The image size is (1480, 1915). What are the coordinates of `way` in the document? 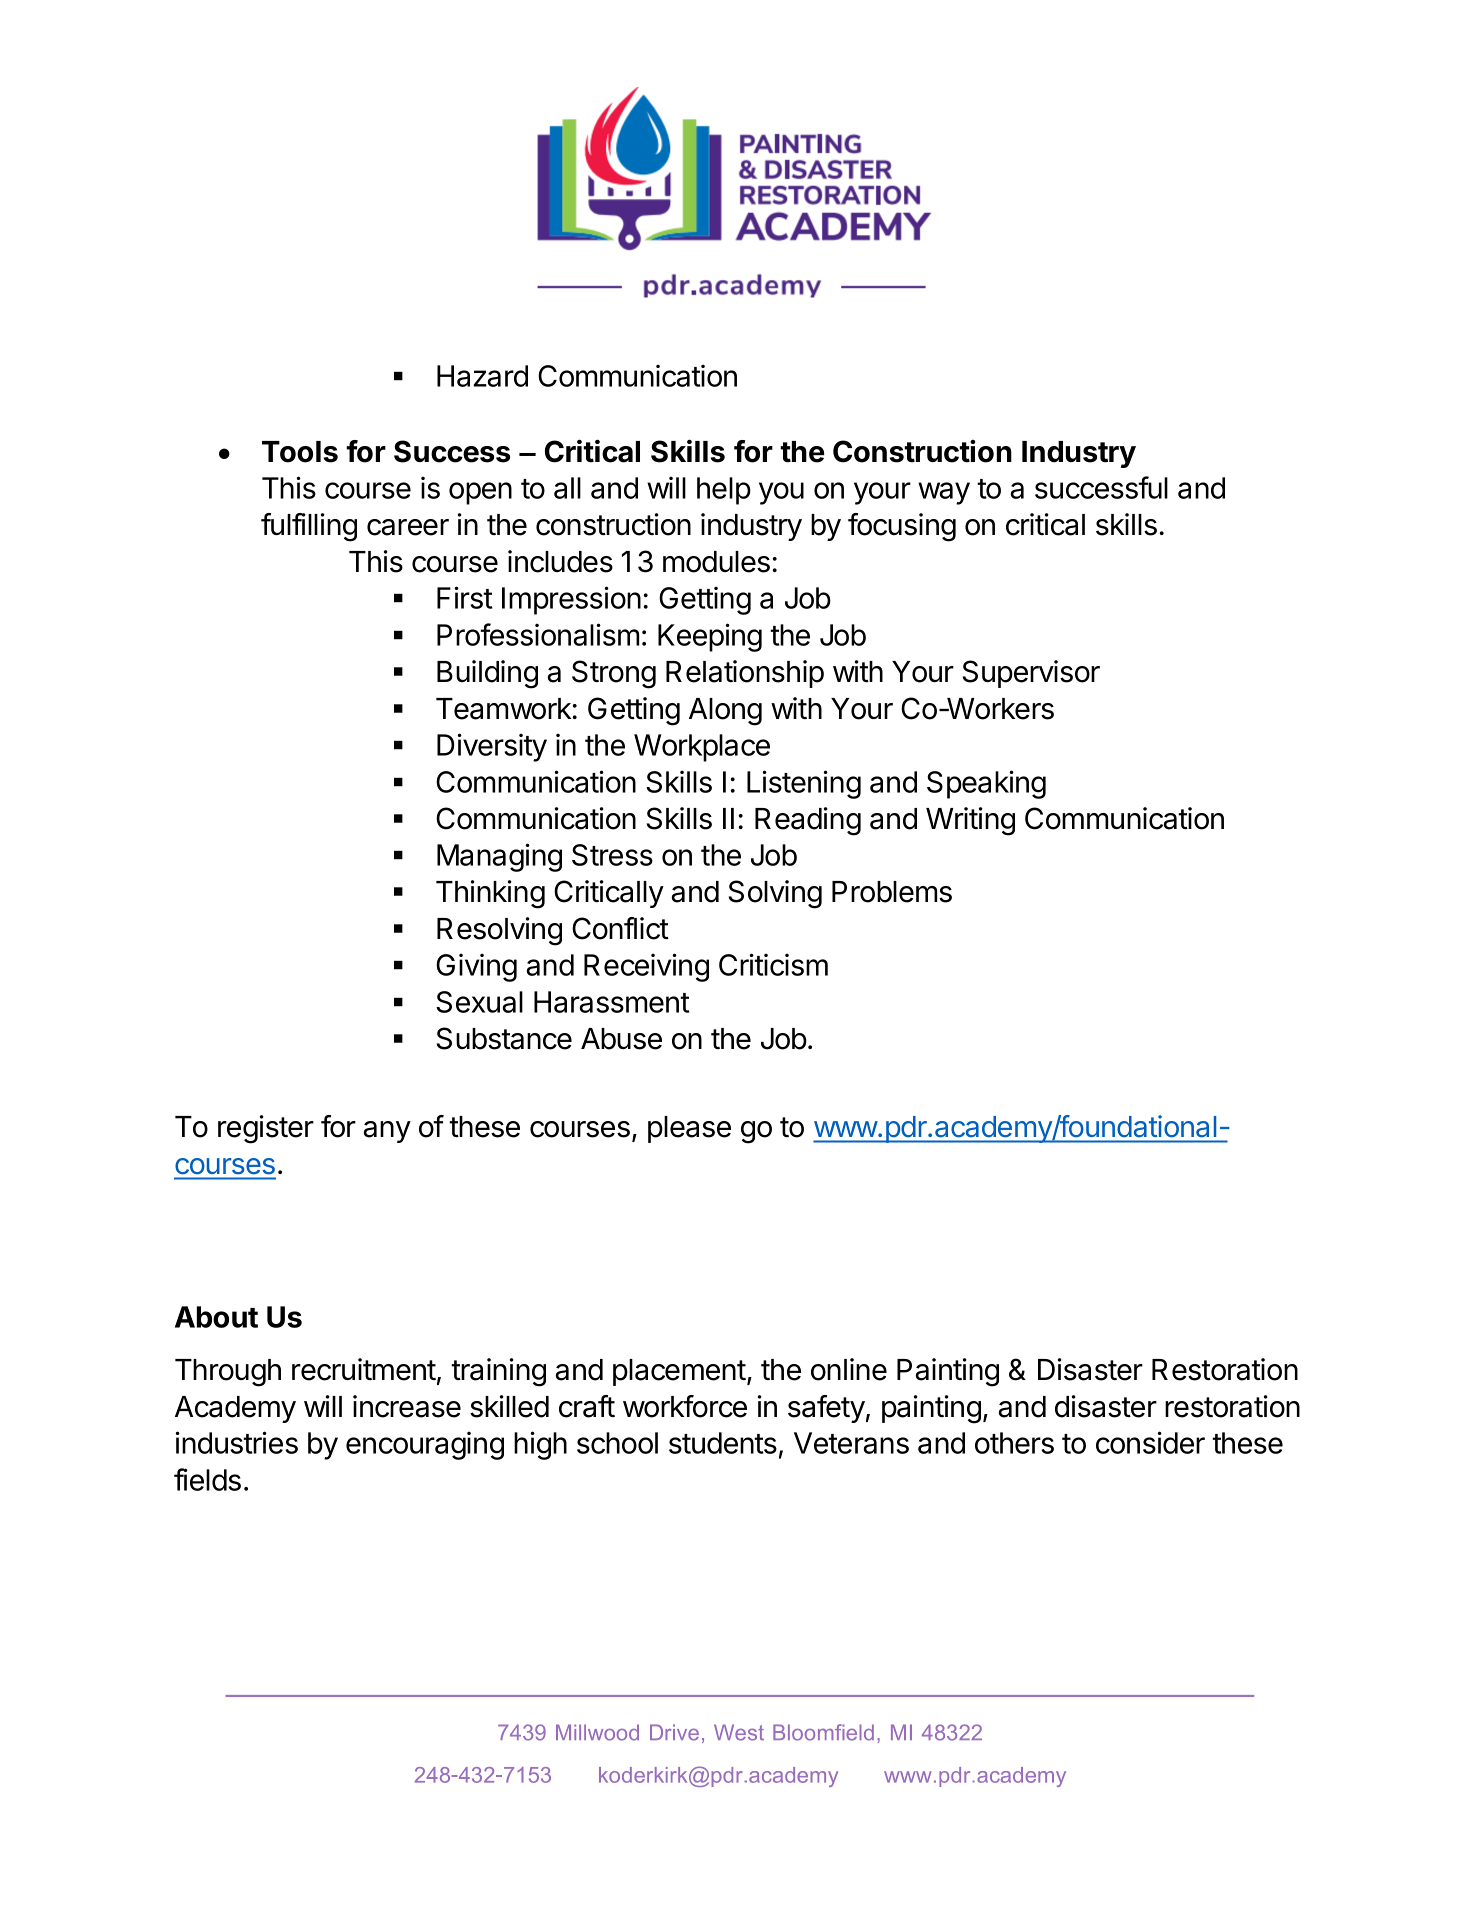 It's located at (944, 493).
